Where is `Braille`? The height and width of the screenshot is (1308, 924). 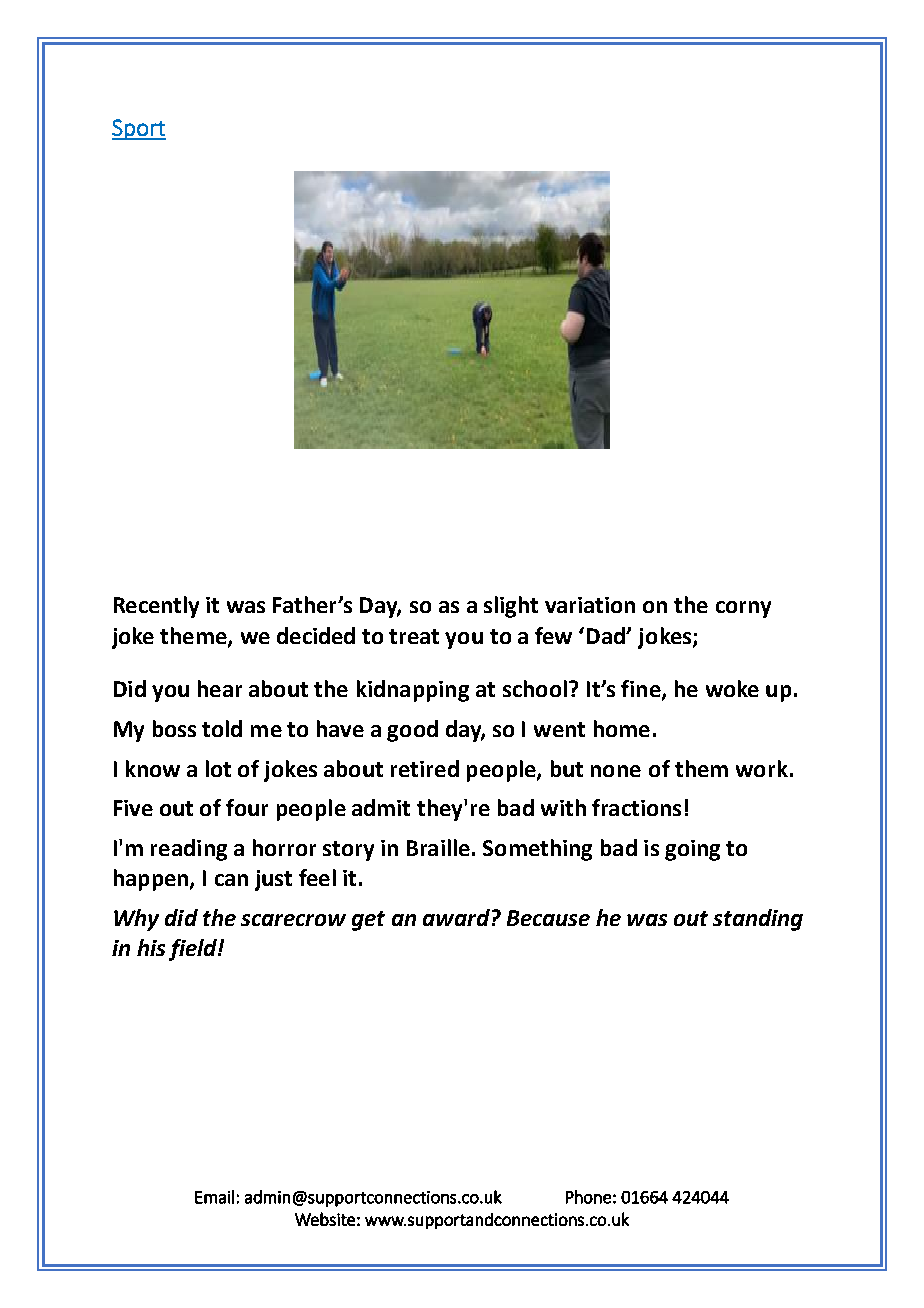
Braille is located at coordinates (438, 847).
